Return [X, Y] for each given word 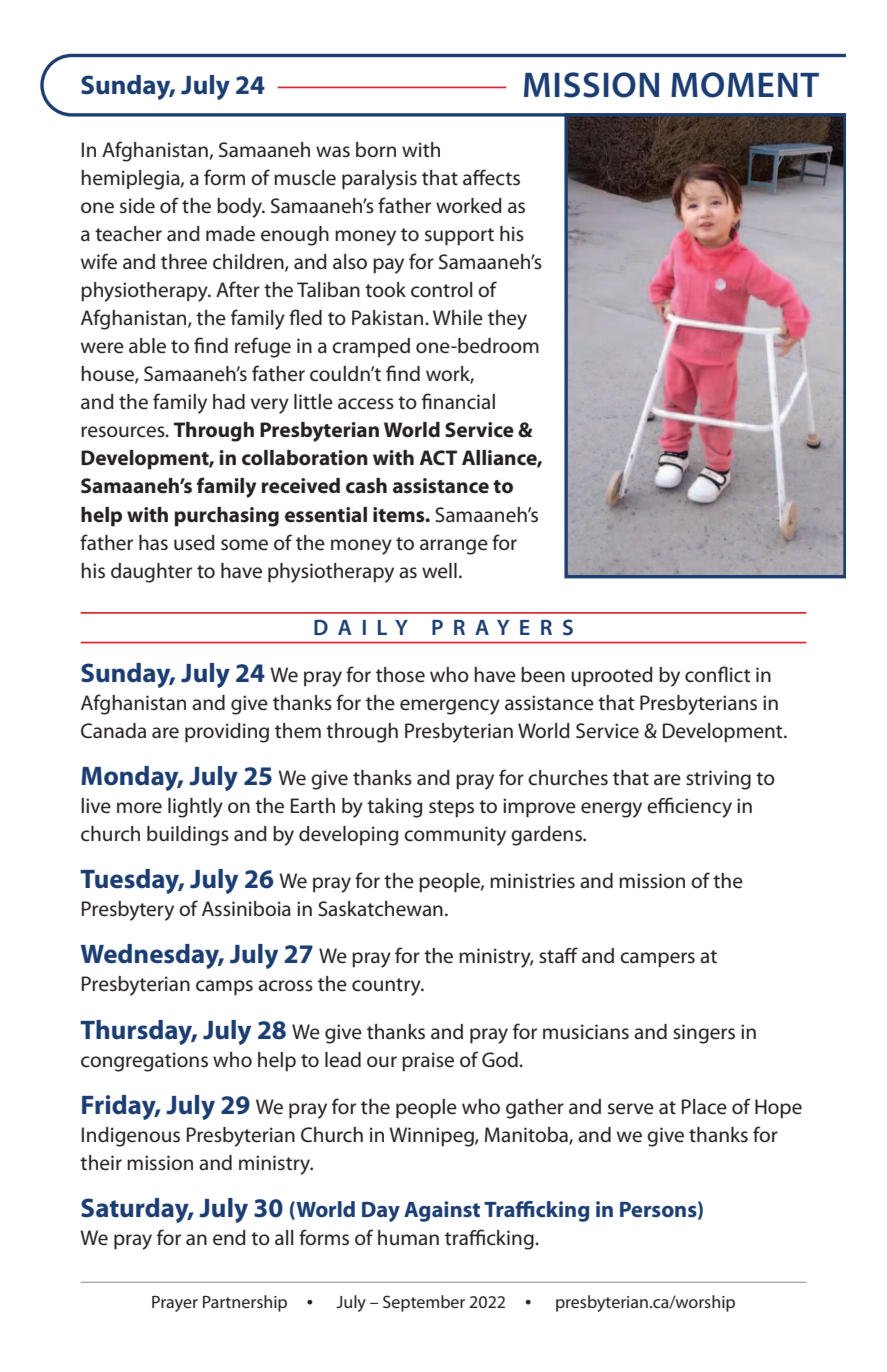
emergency [450, 707]
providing [227, 733]
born [376, 149]
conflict [718, 674]
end [229, 1238]
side [137, 206]
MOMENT [745, 85]
